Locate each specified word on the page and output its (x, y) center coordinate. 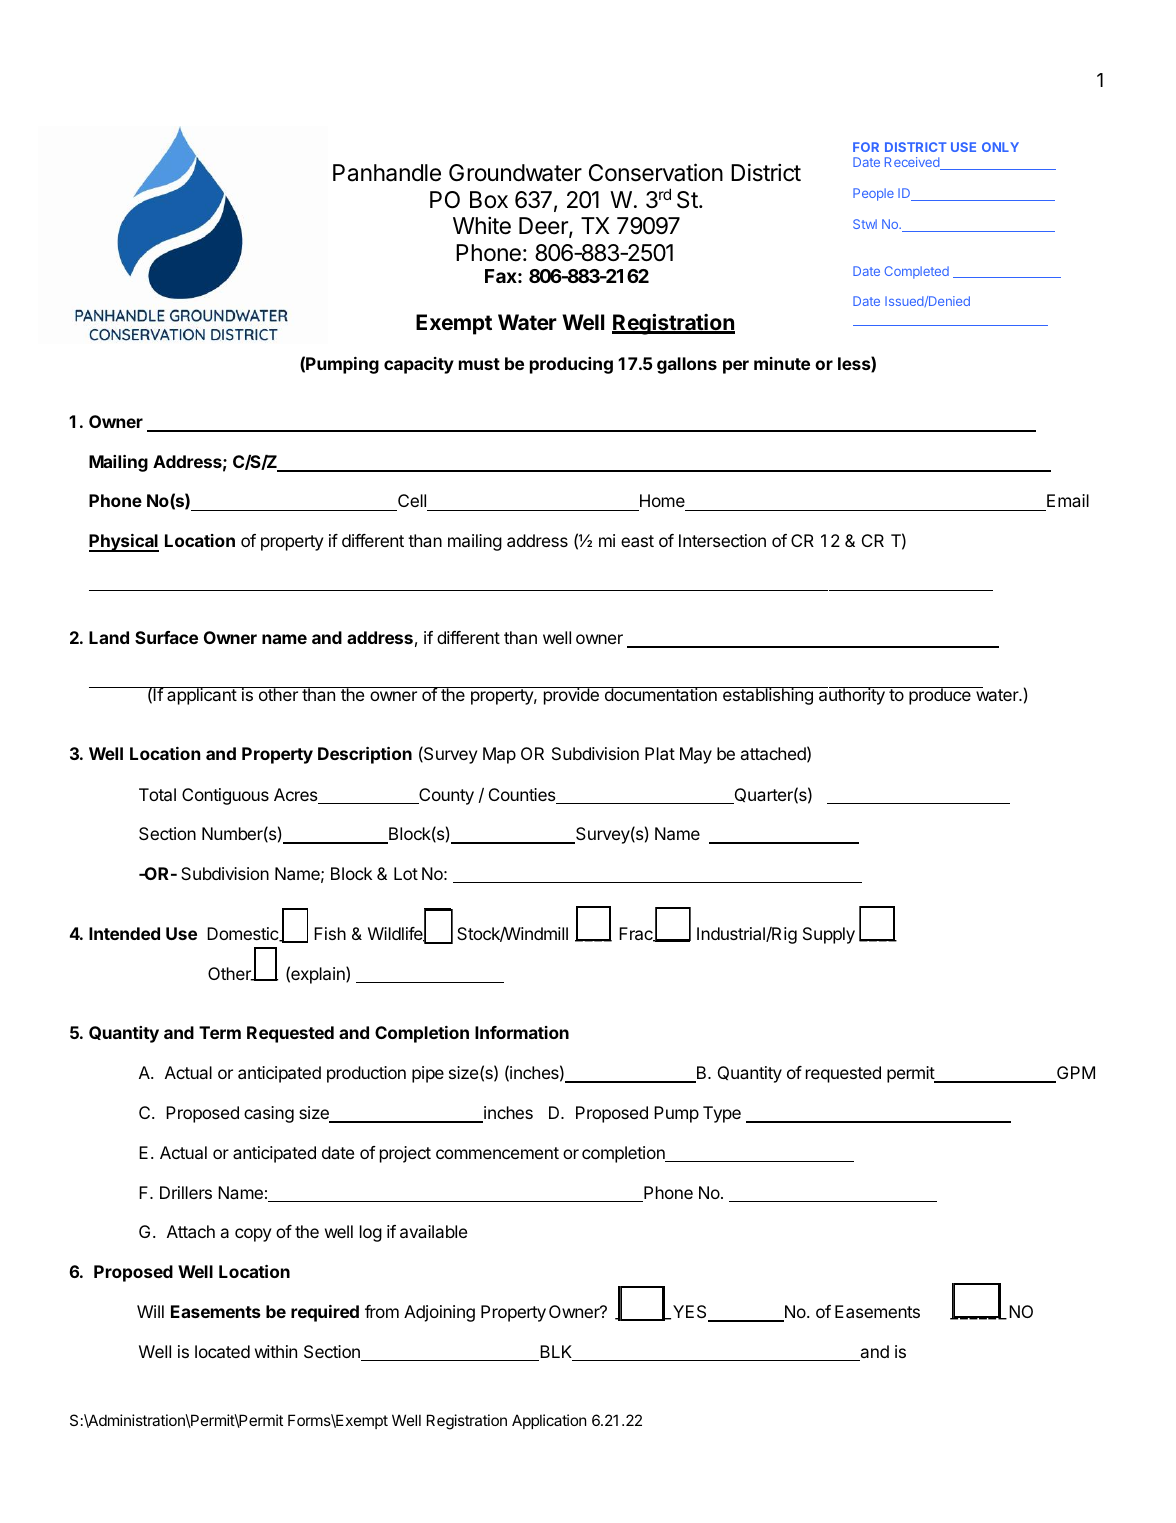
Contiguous (225, 796)
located (222, 1351)
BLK (556, 1353)
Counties (523, 796)
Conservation (656, 172)
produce (940, 696)
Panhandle (387, 173)
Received (913, 163)
